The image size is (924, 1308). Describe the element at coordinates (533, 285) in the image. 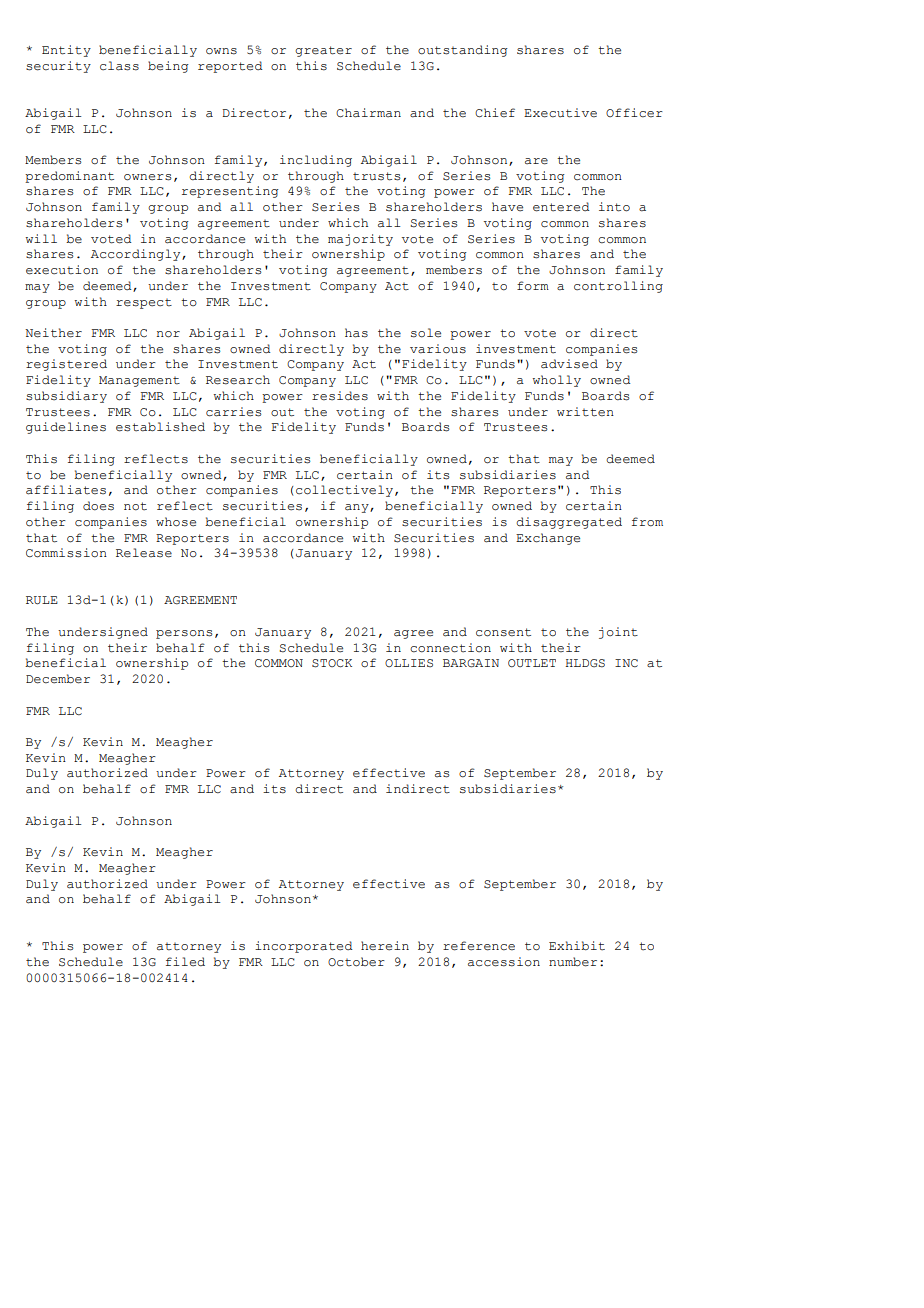

I see `form` at that location.
